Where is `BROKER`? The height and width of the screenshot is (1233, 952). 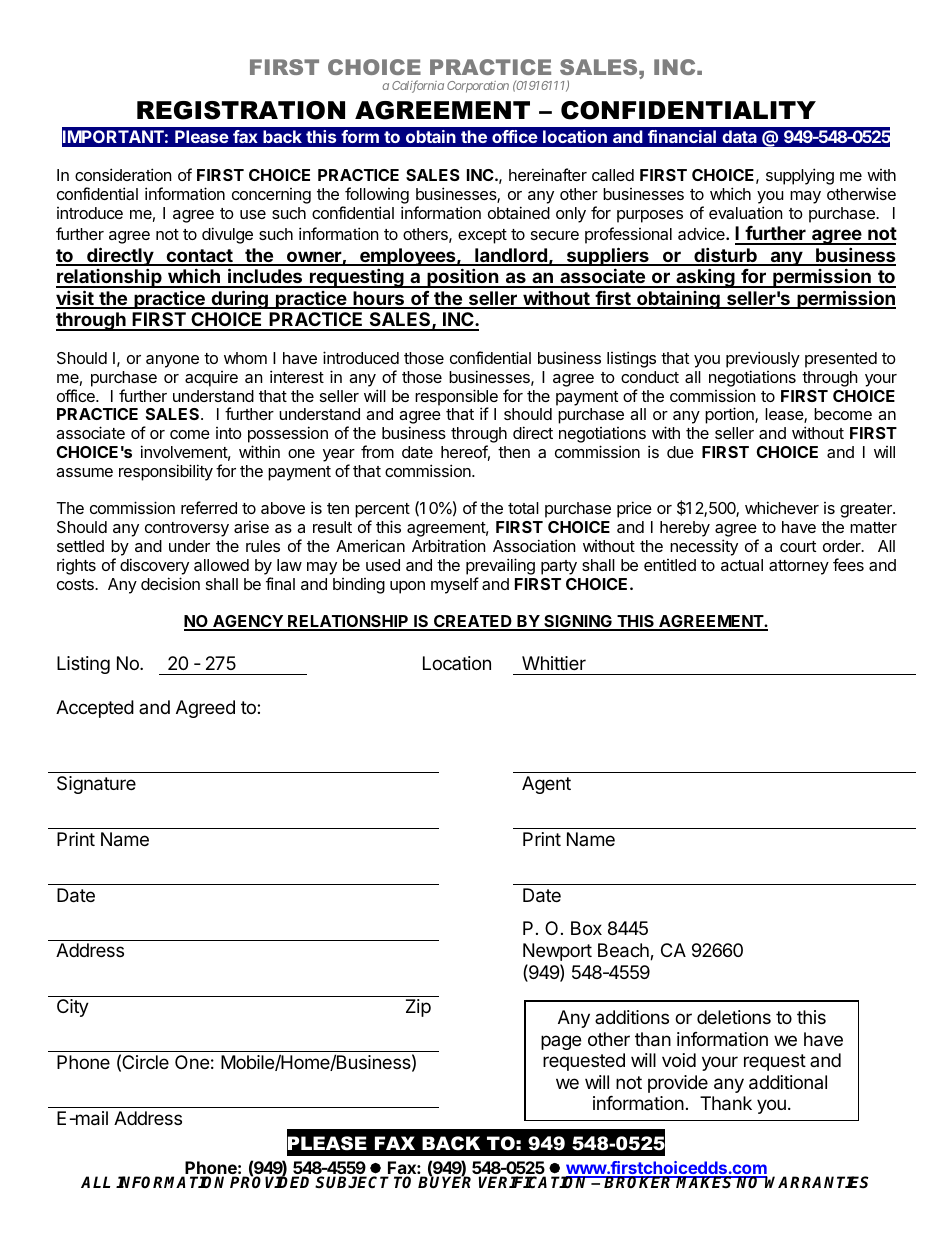
BROKER is located at coordinates (639, 1182).
